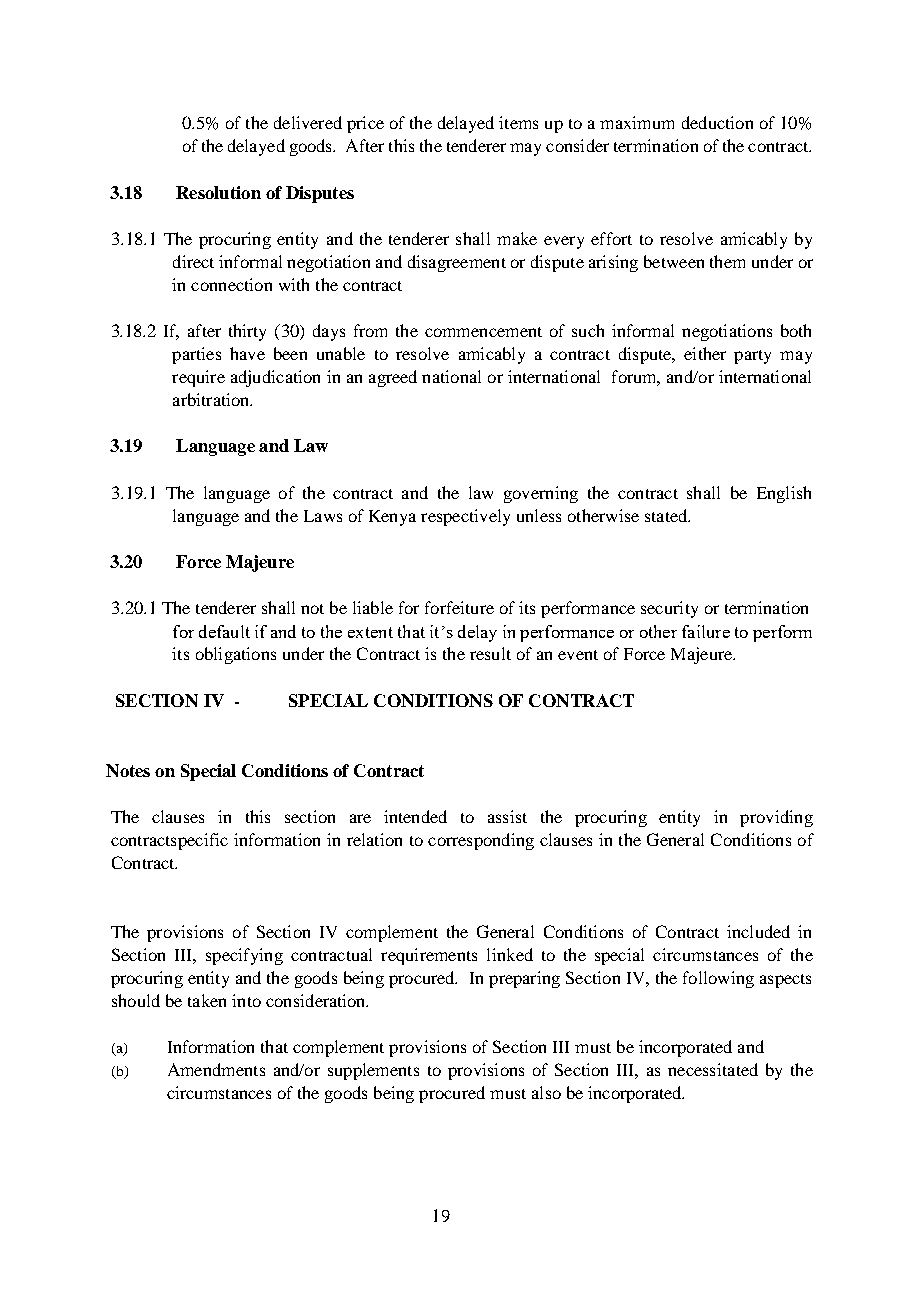 The width and height of the document is (924, 1308). I want to click on Resolution, so click(218, 192).
